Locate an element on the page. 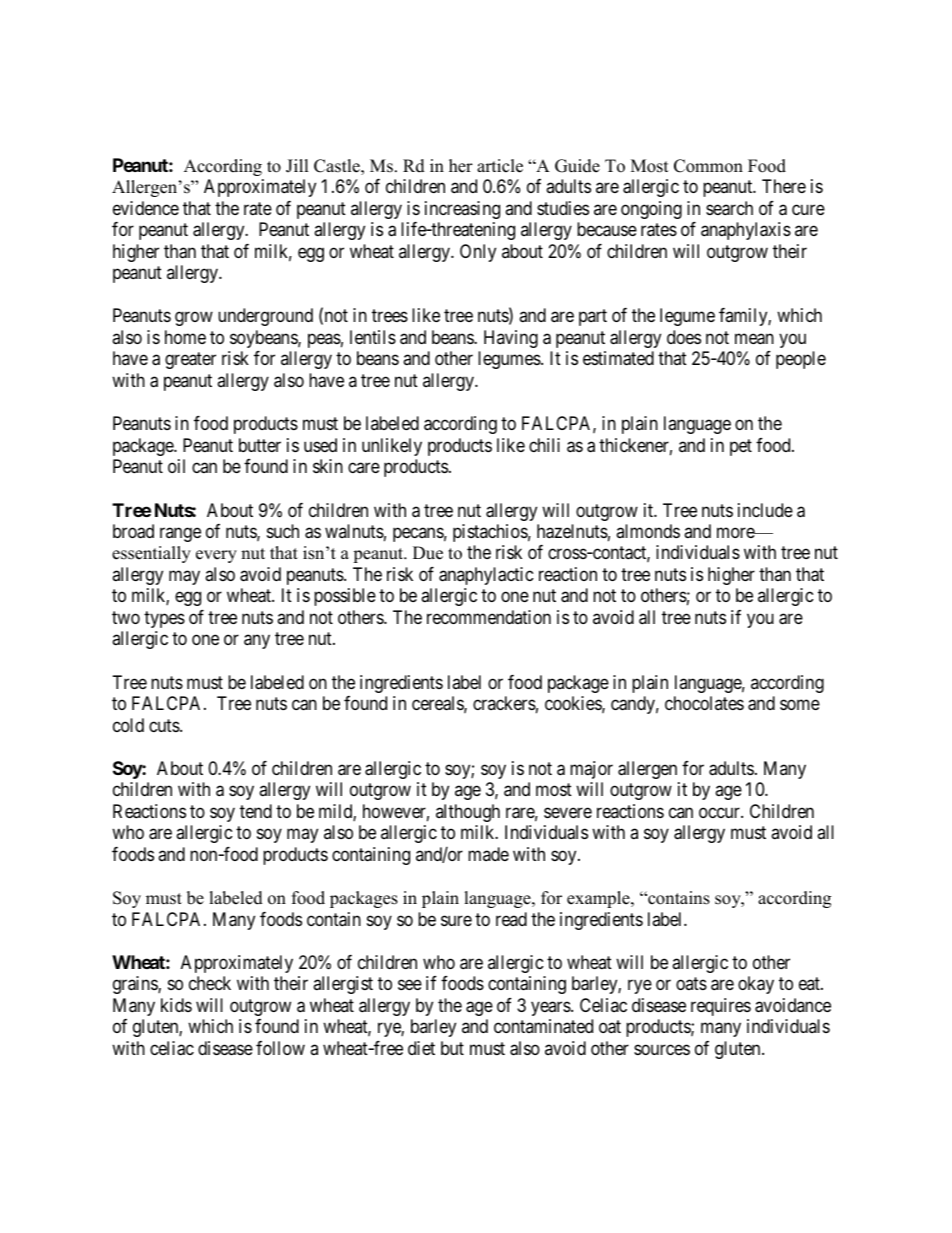  recommendation is located at coordinates (489, 617).
